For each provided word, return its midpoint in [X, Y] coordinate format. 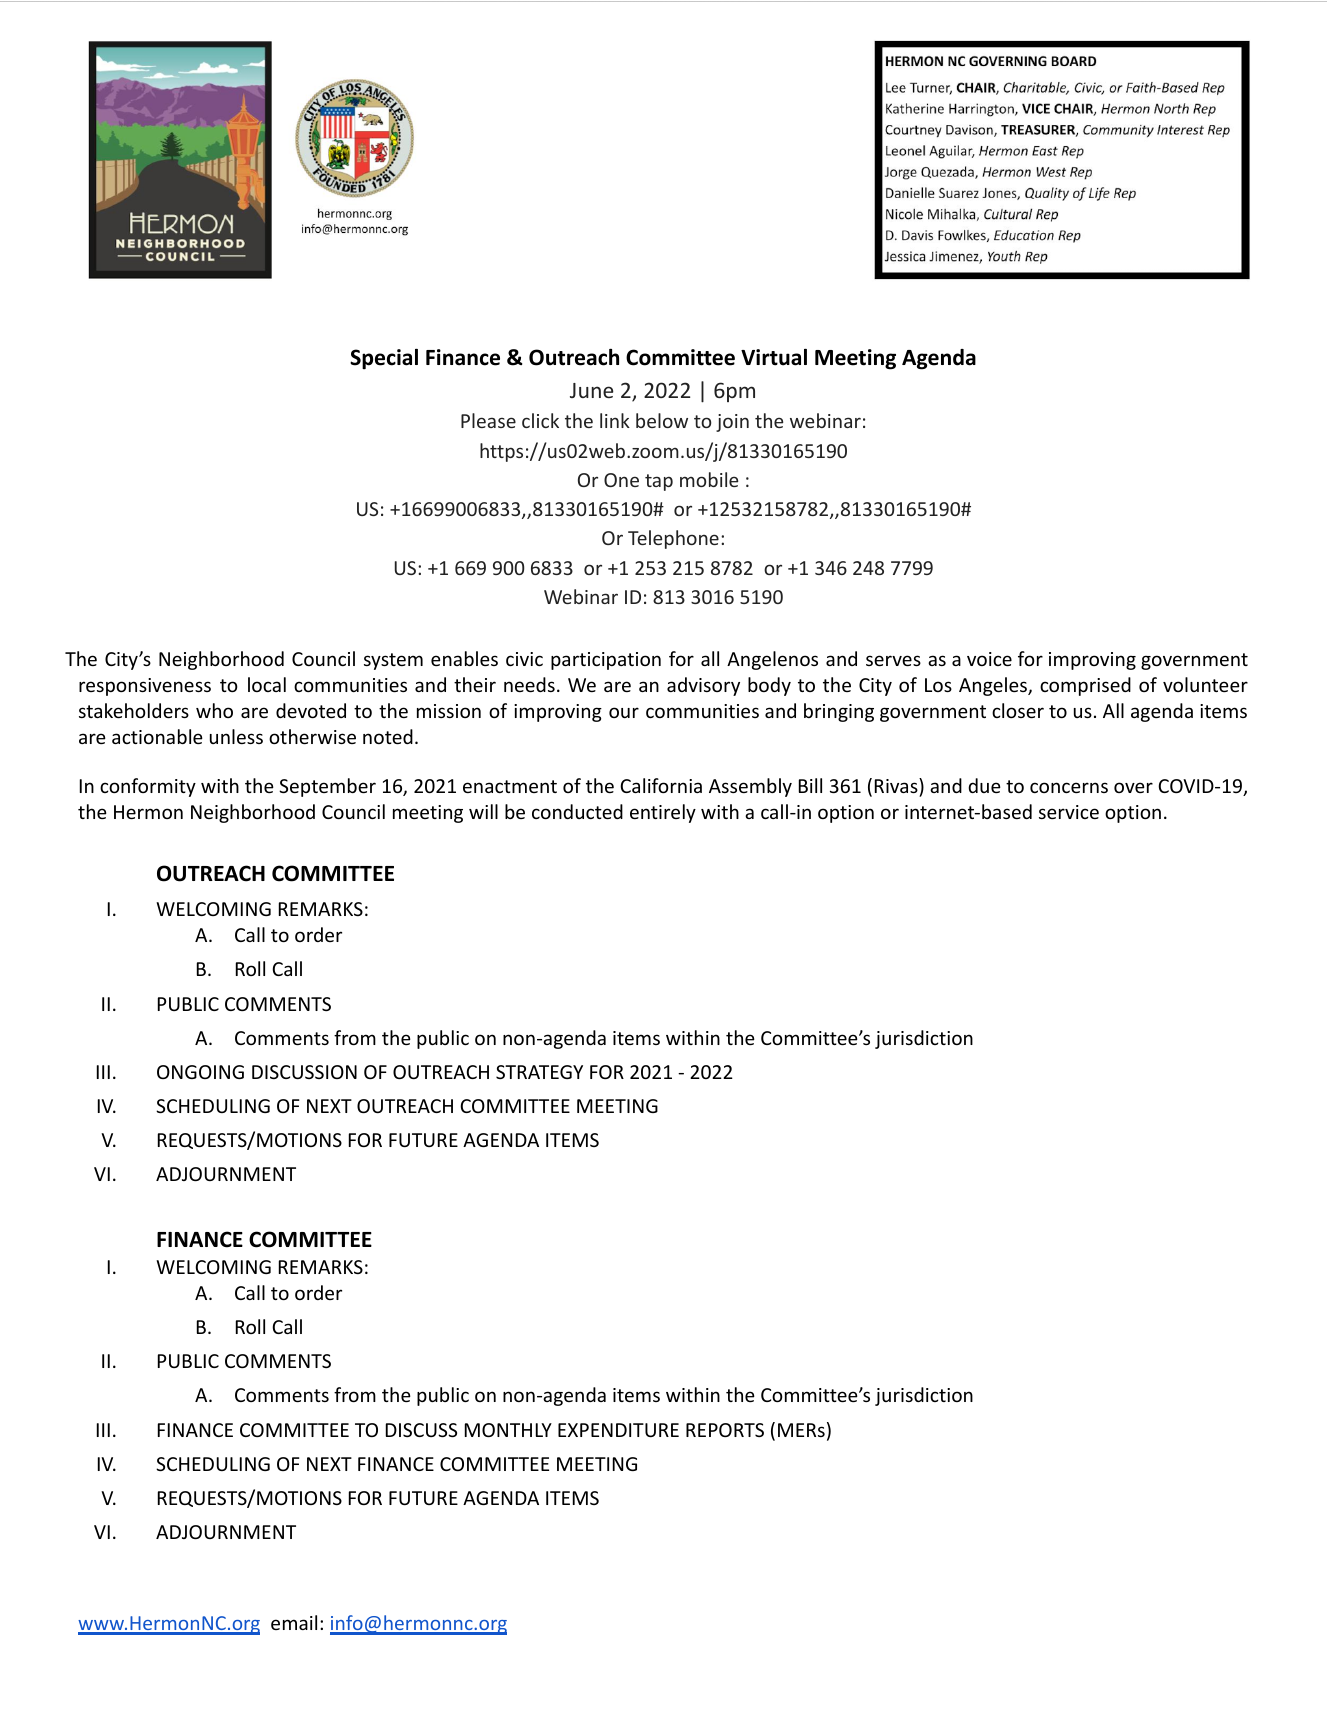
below [662, 420]
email [294, 1622]
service [1069, 812]
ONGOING [200, 1072]
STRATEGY [539, 1072]
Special [384, 359]
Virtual [774, 357]
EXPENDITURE [618, 1430]
